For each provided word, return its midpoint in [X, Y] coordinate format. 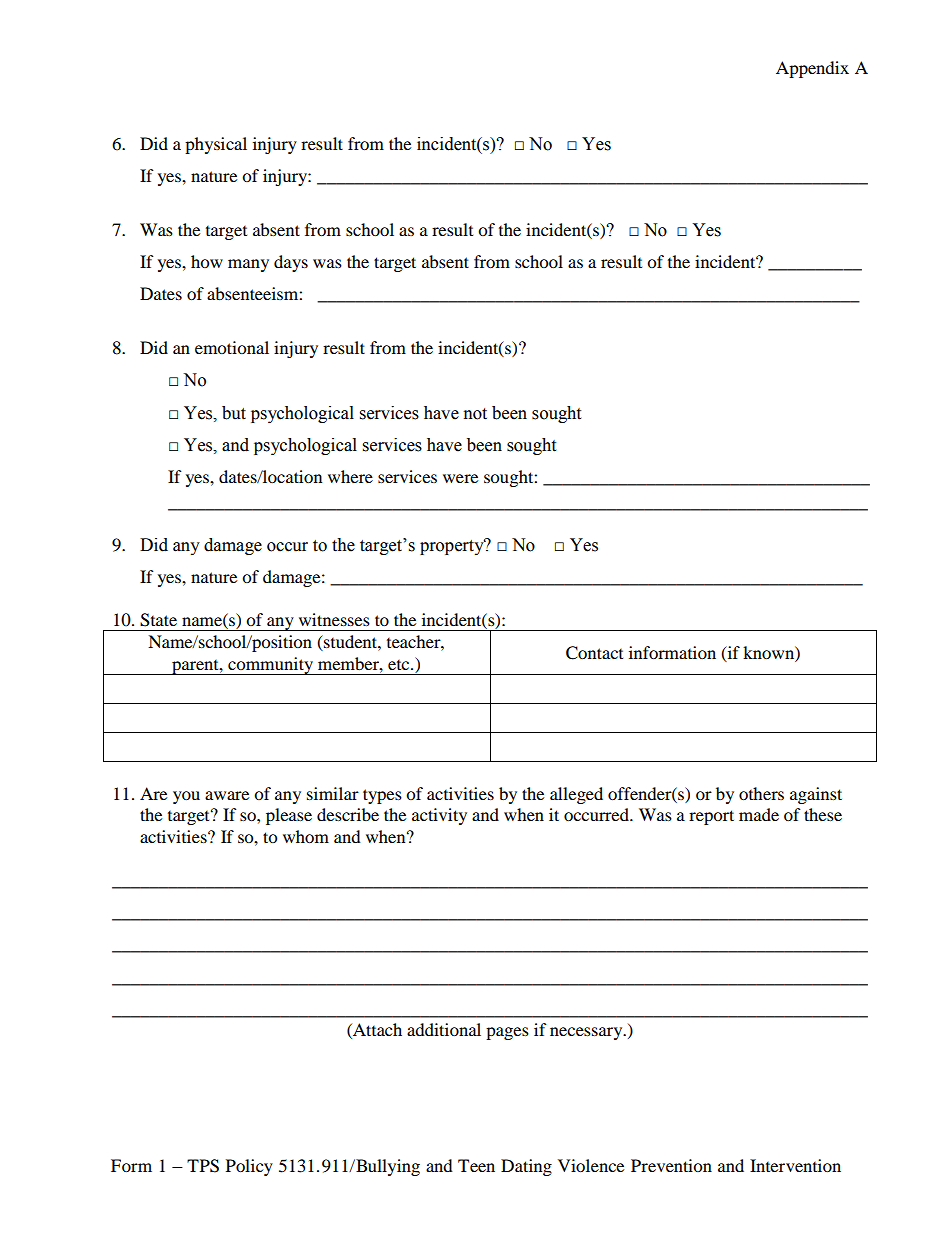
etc [400, 665]
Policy [249, 1167]
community [270, 666]
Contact [594, 653]
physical [216, 145]
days [291, 263]
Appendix [812, 69]
